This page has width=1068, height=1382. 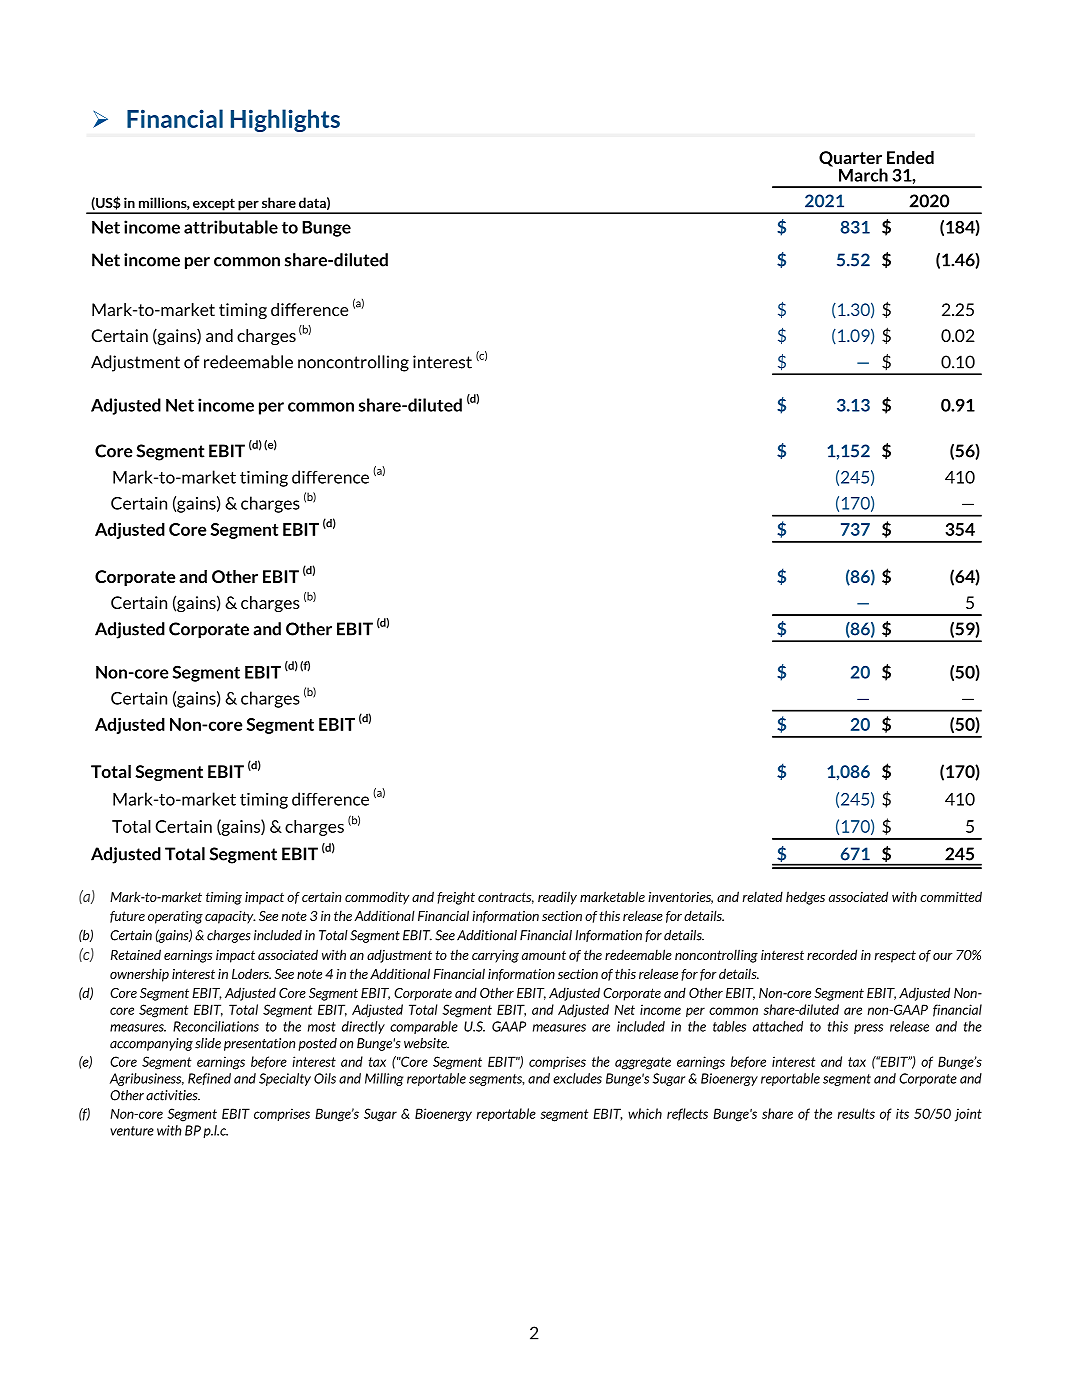 What do you see at coordinates (377, 898) in the page?
I see `commodity` at bounding box center [377, 898].
